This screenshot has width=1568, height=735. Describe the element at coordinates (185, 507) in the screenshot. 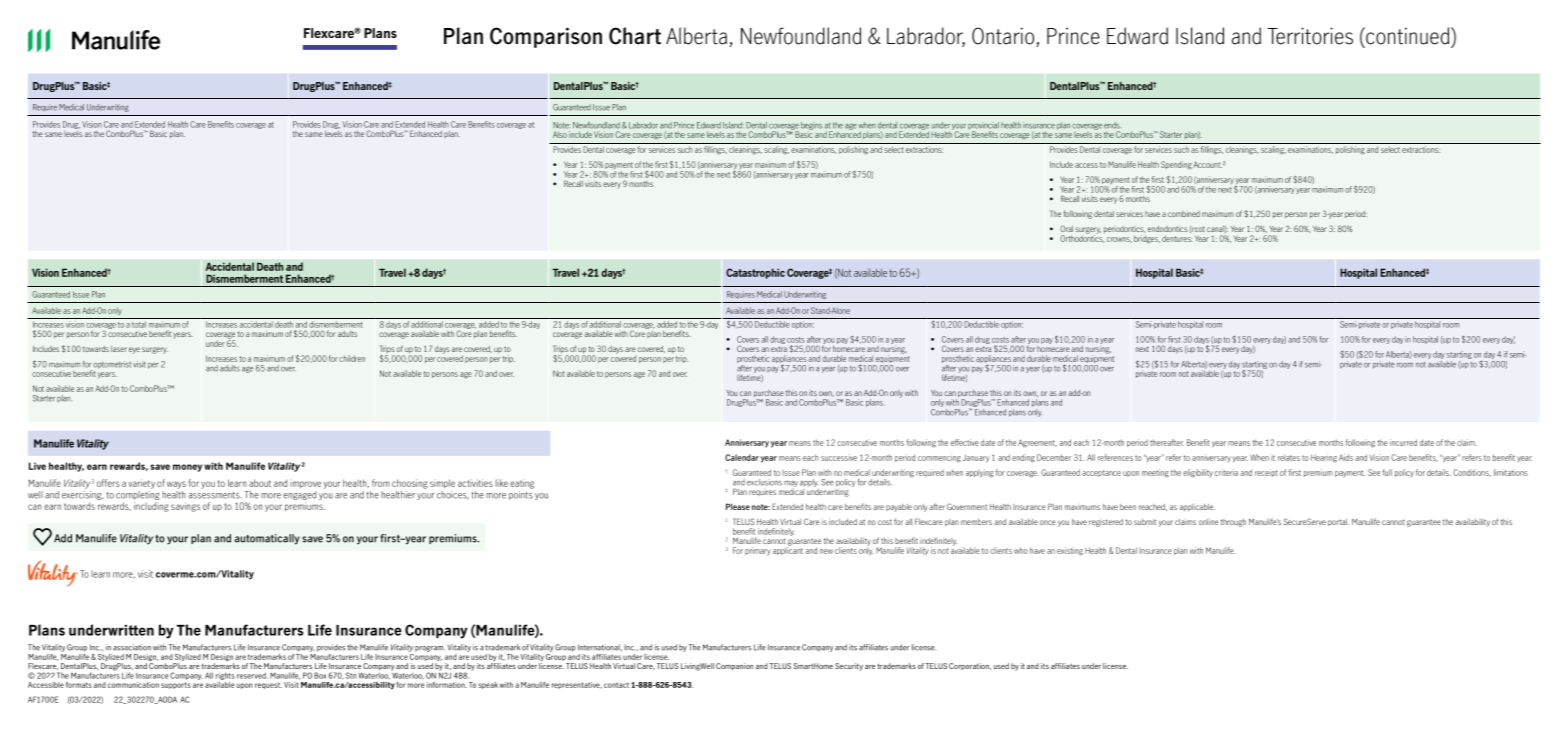

I see `savings` at that location.
